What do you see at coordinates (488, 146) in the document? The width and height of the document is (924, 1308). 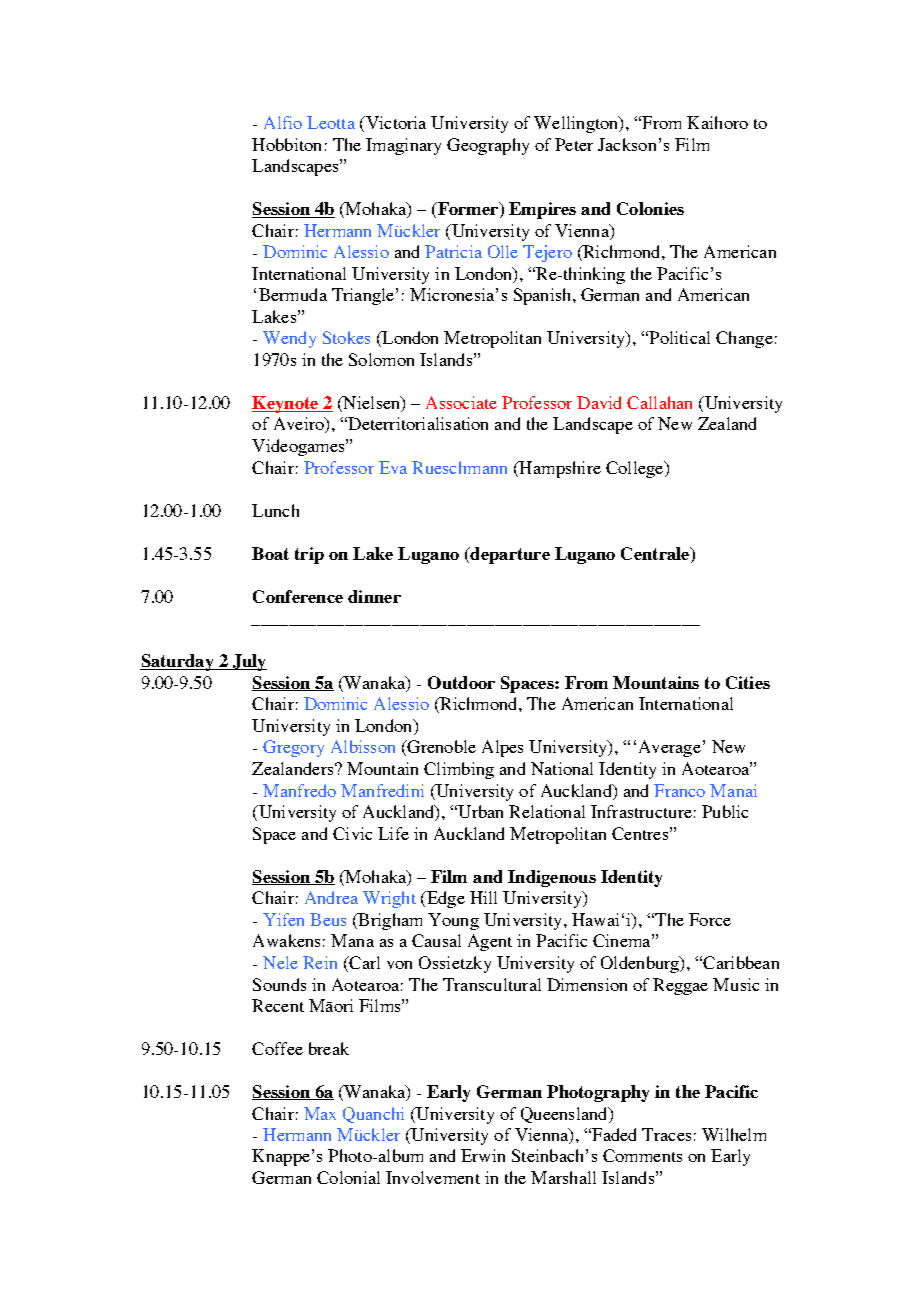 I see `Geography` at bounding box center [488, 146].
